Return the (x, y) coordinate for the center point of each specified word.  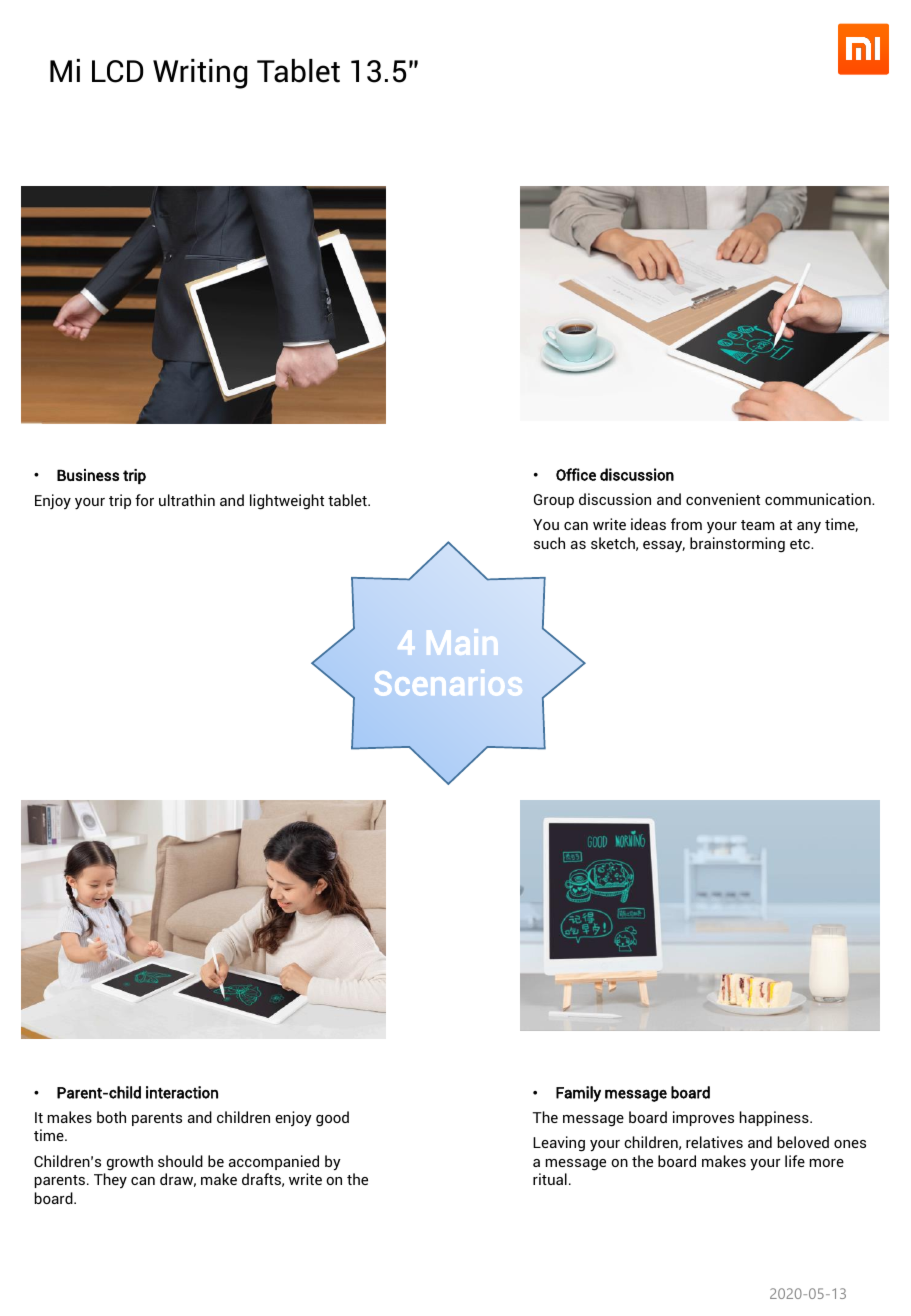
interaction (182, 1092)
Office (576, 474)
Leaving (559, 1144)
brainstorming (737, 545)
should (180, 1161)
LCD (117, 71)
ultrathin (187, 500)
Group (554, 501)
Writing (200, 74)
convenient (723, 499)
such (549, 543)
